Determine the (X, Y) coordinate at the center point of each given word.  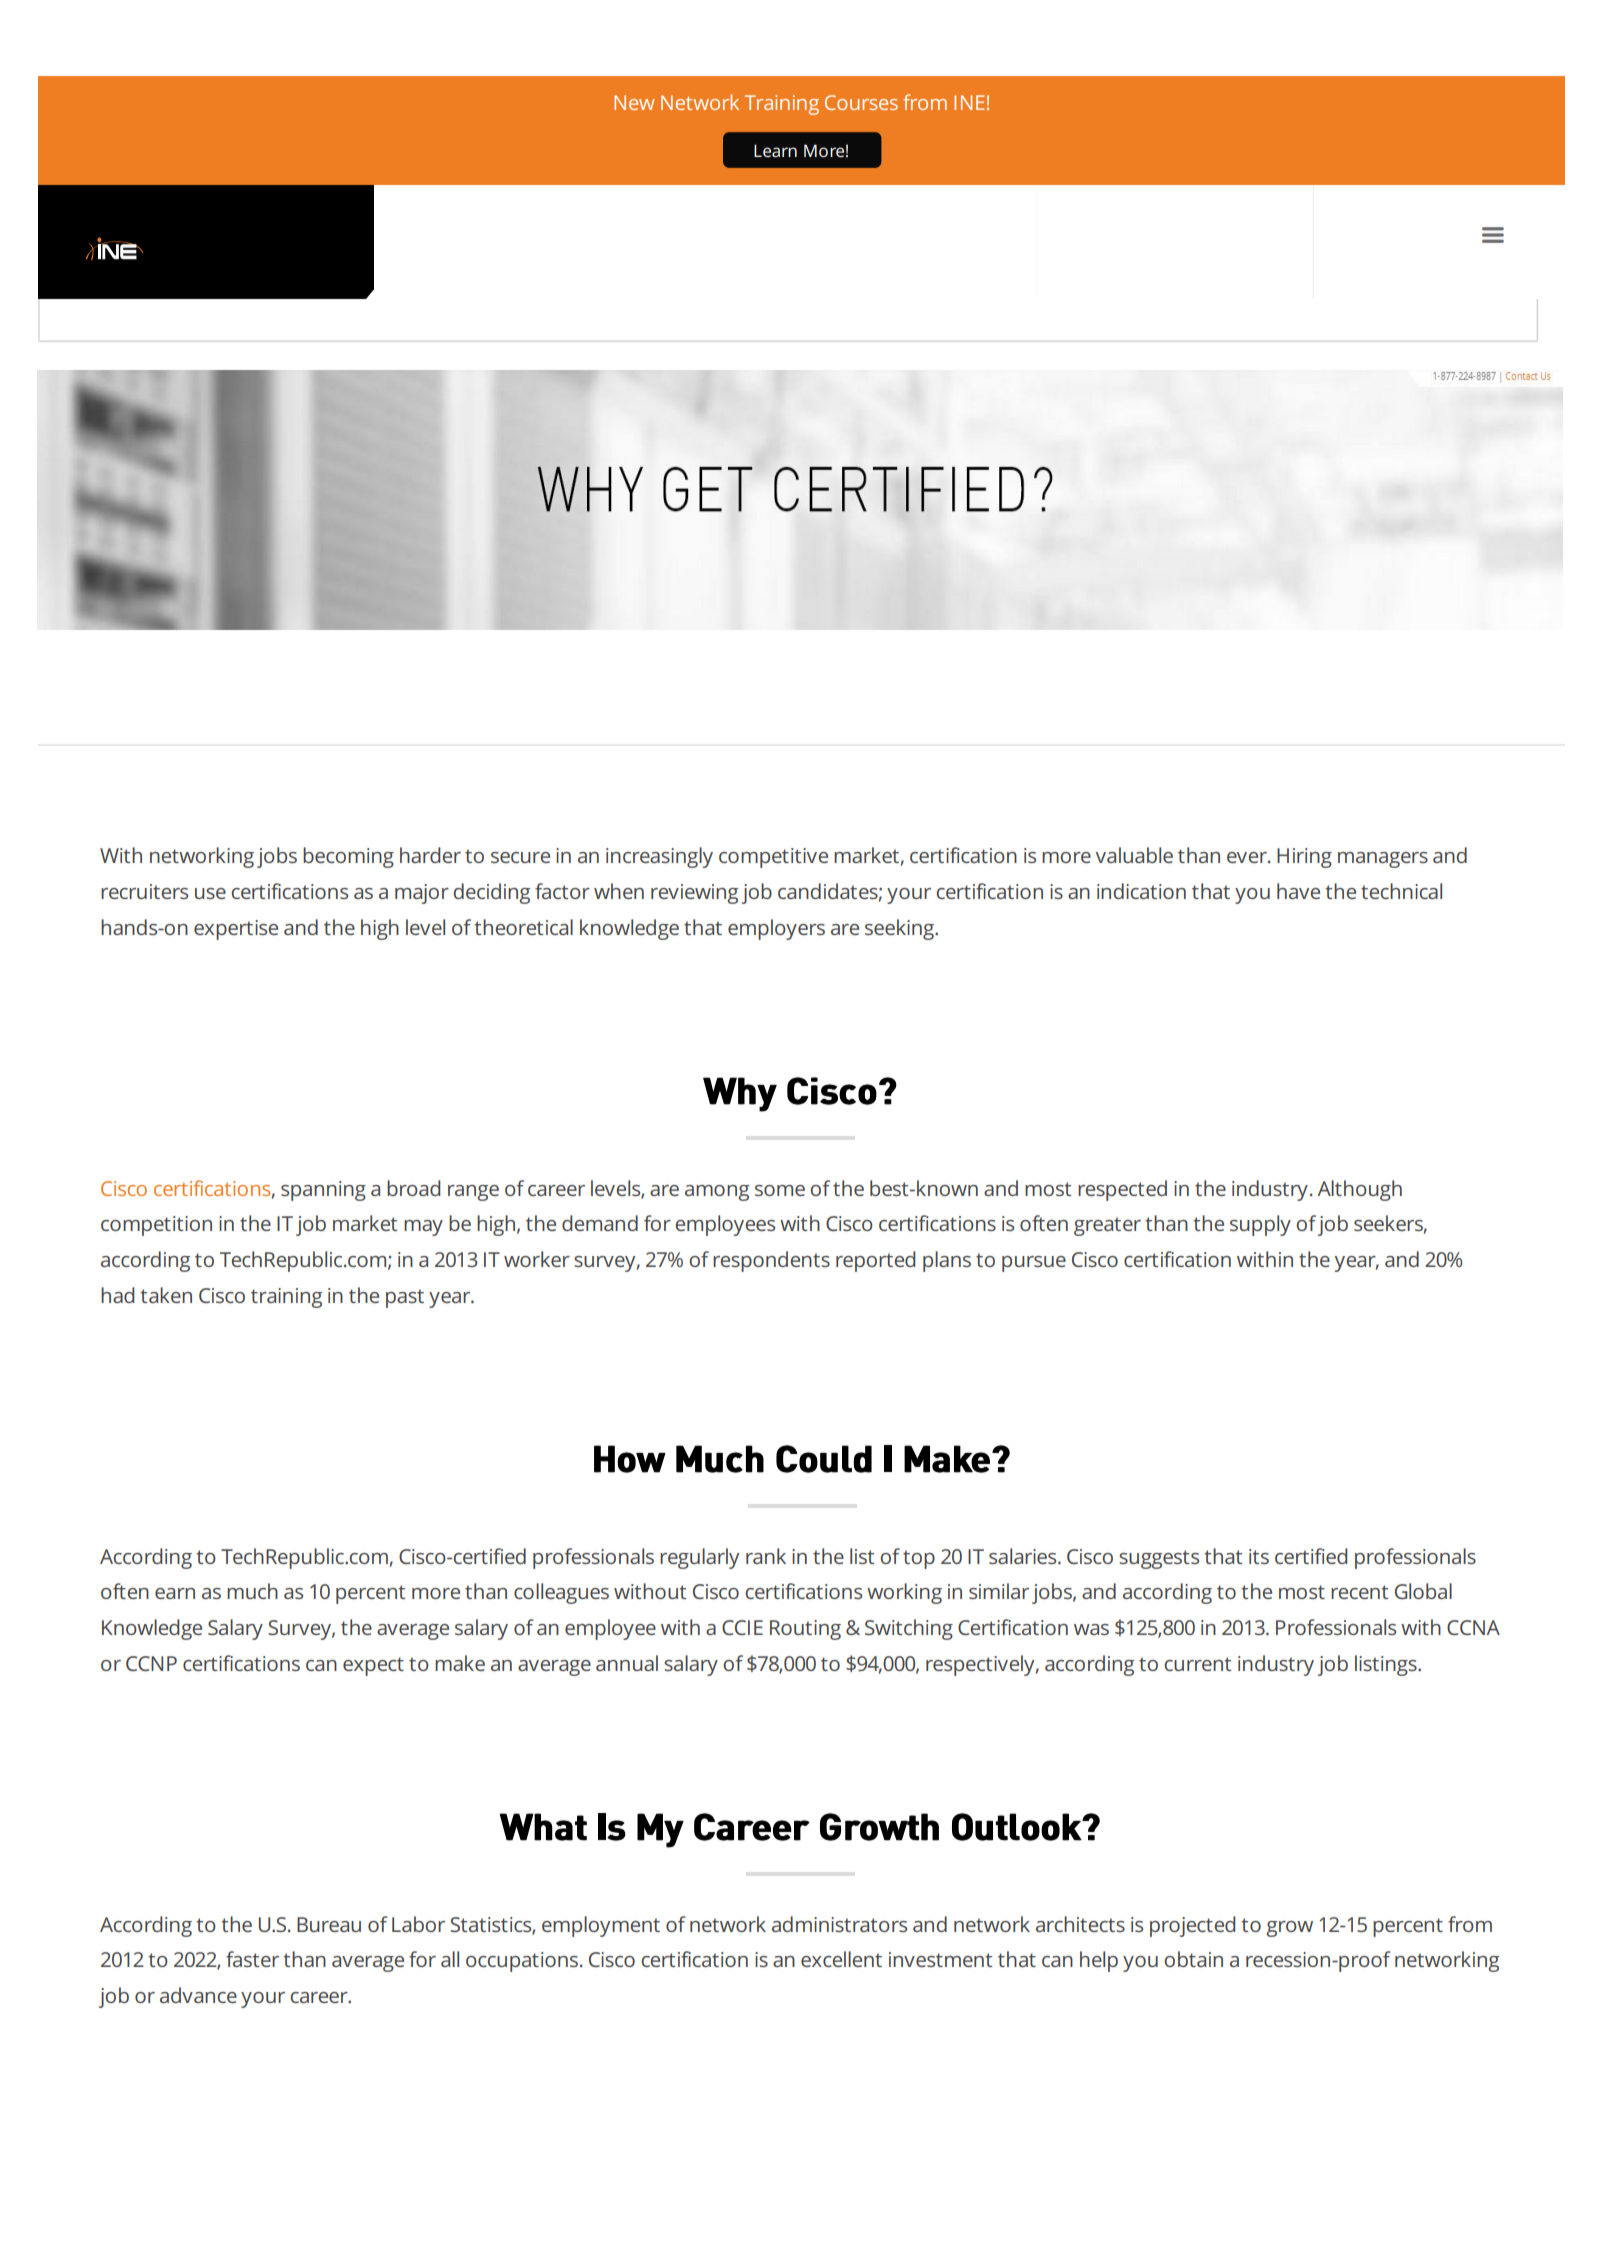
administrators (839, 1924)
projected (1192, 1926)
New (634, 102)
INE (969, 102)
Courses (861, 102)
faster (252, 1959)
